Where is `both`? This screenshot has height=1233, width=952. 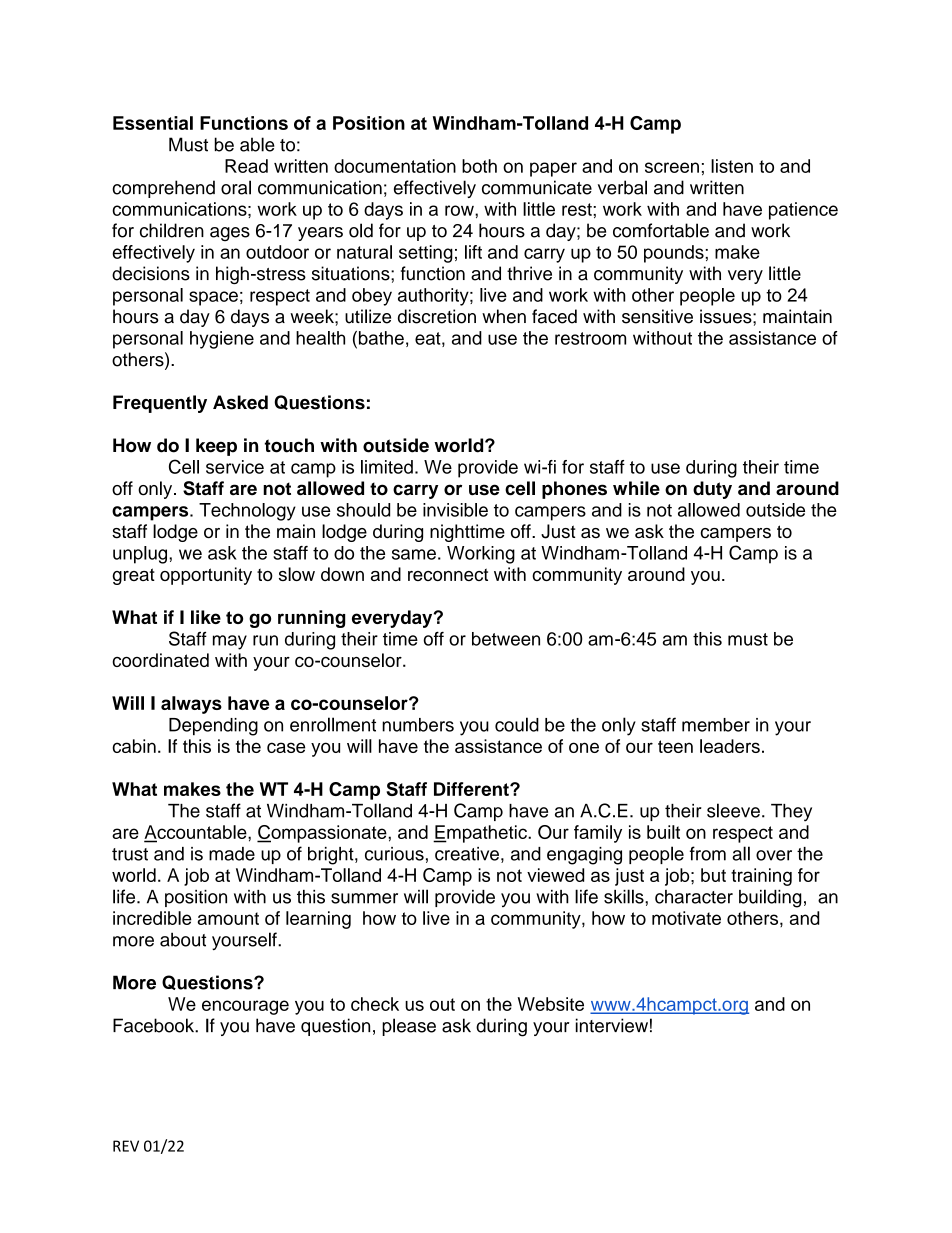
both is located at coordinates (479, 166).
